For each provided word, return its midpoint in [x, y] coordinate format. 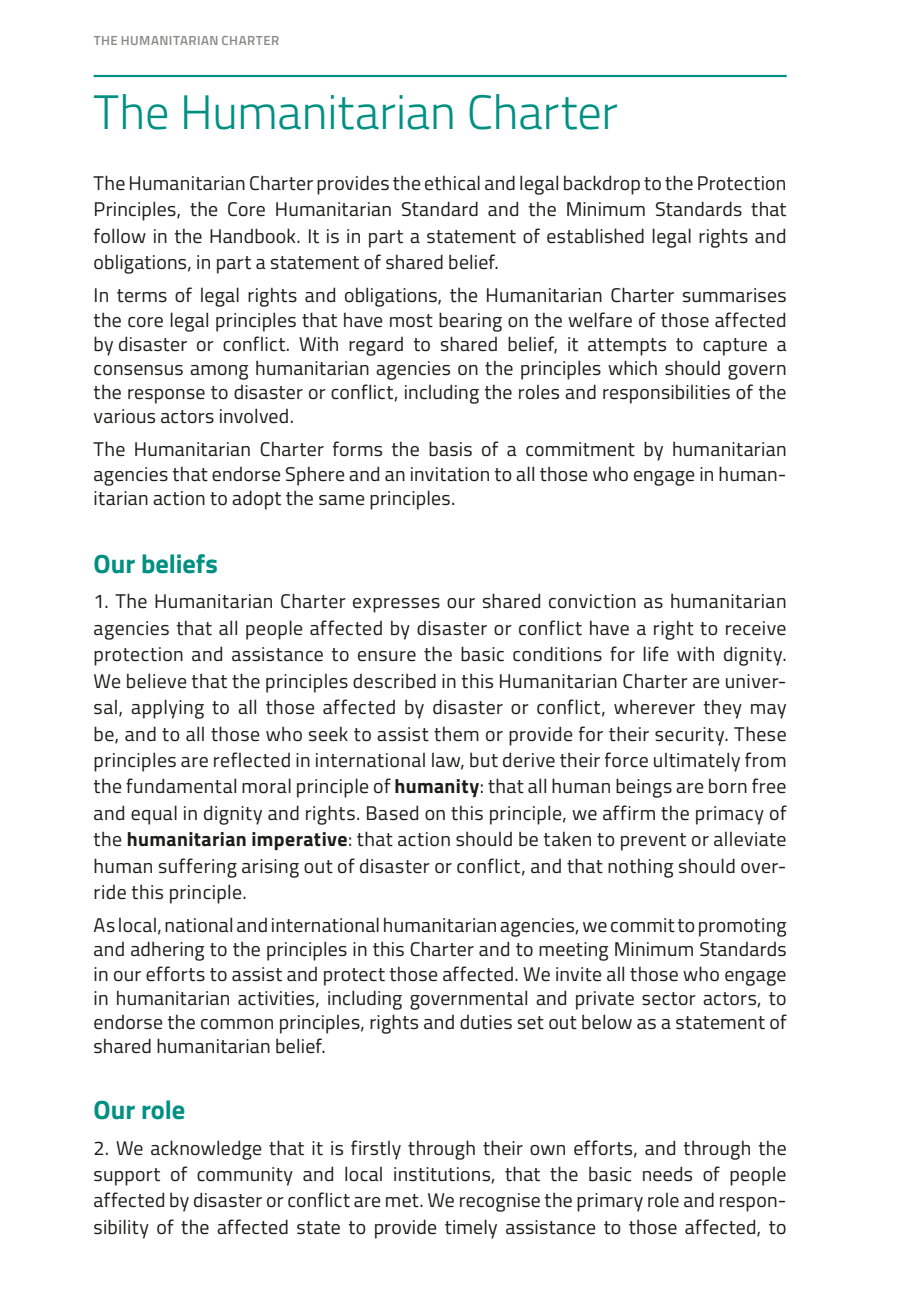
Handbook [254, 236]
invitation [450, 474]
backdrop [602, 185]
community [245, 1176]
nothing [641, 868]
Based [392, 813]
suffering [198, 868]
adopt [256, 500]
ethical [452, 183]
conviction [592, 601]
